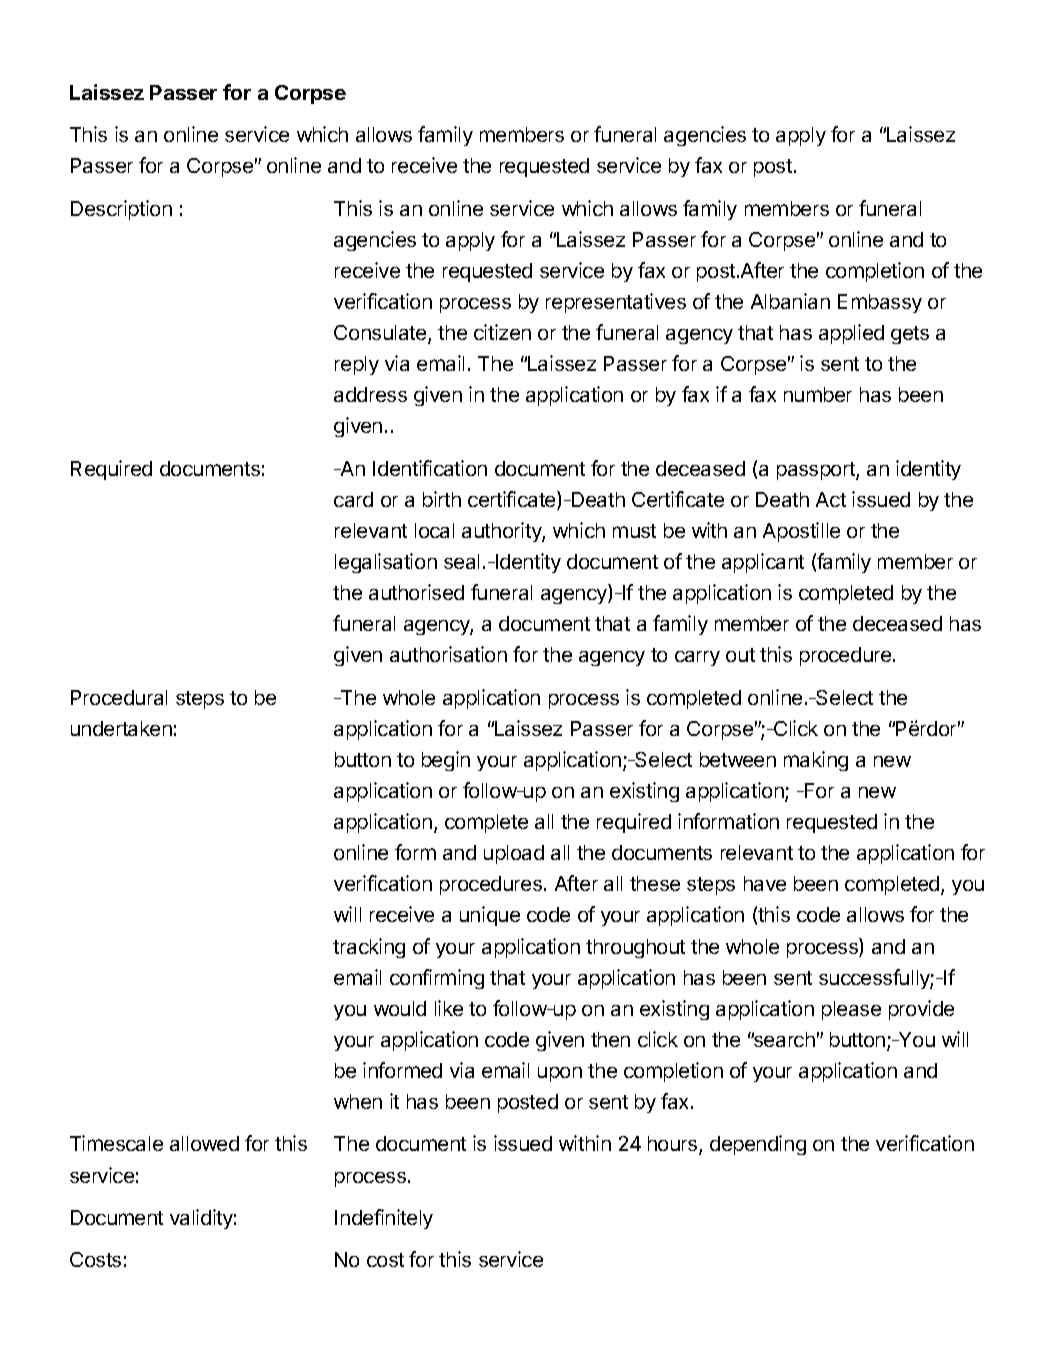  Describe the element at coordinates (758, 1145) in the screenshot. I see `depending` at that location.
